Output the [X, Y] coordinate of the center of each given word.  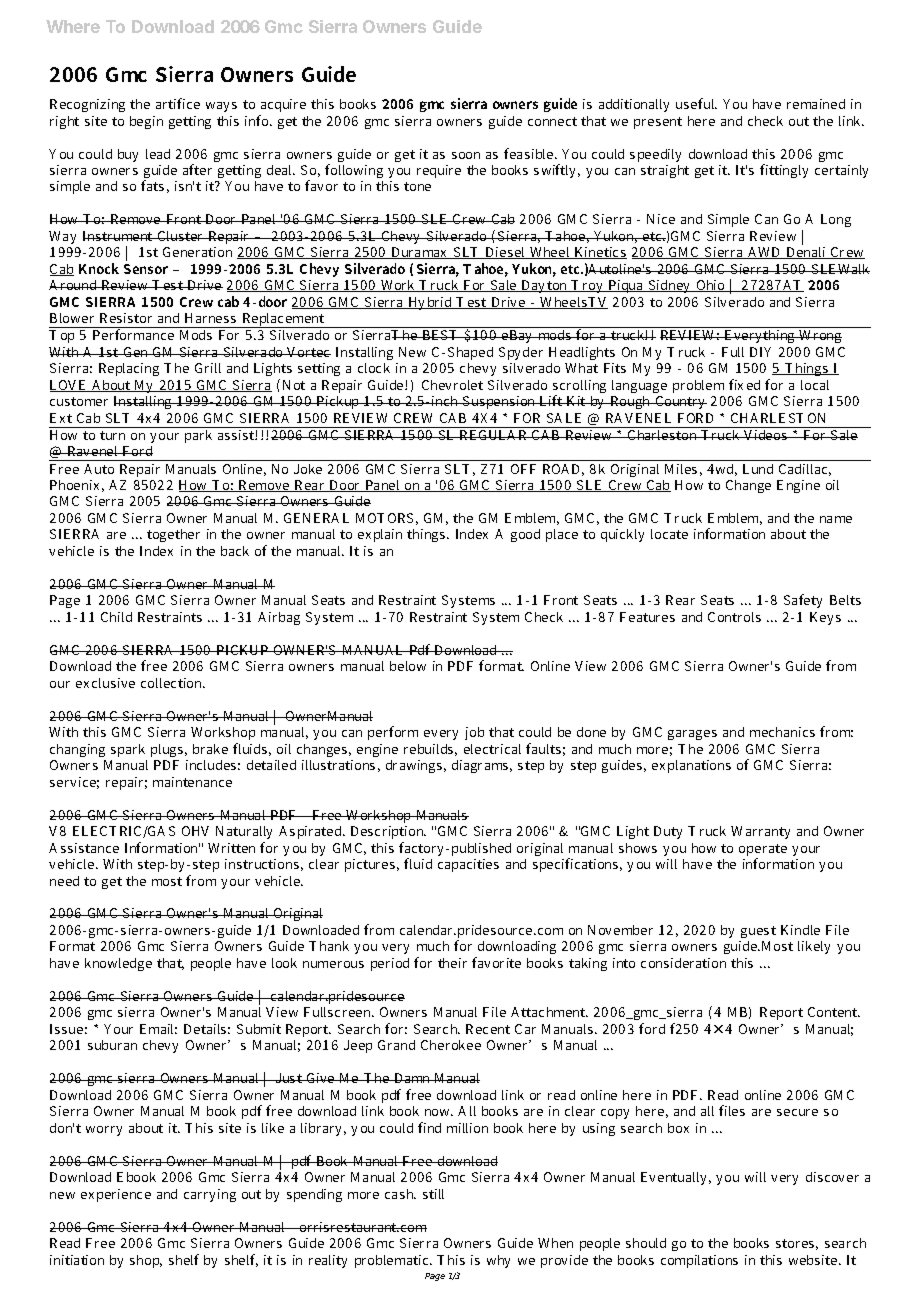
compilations [699, 1261]
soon [466, 155]
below [408, 666]
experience [116, 1195]
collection [173, 683]
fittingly [784, 171]
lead [158, 154]
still [433, 1194]
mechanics [782, 732]
